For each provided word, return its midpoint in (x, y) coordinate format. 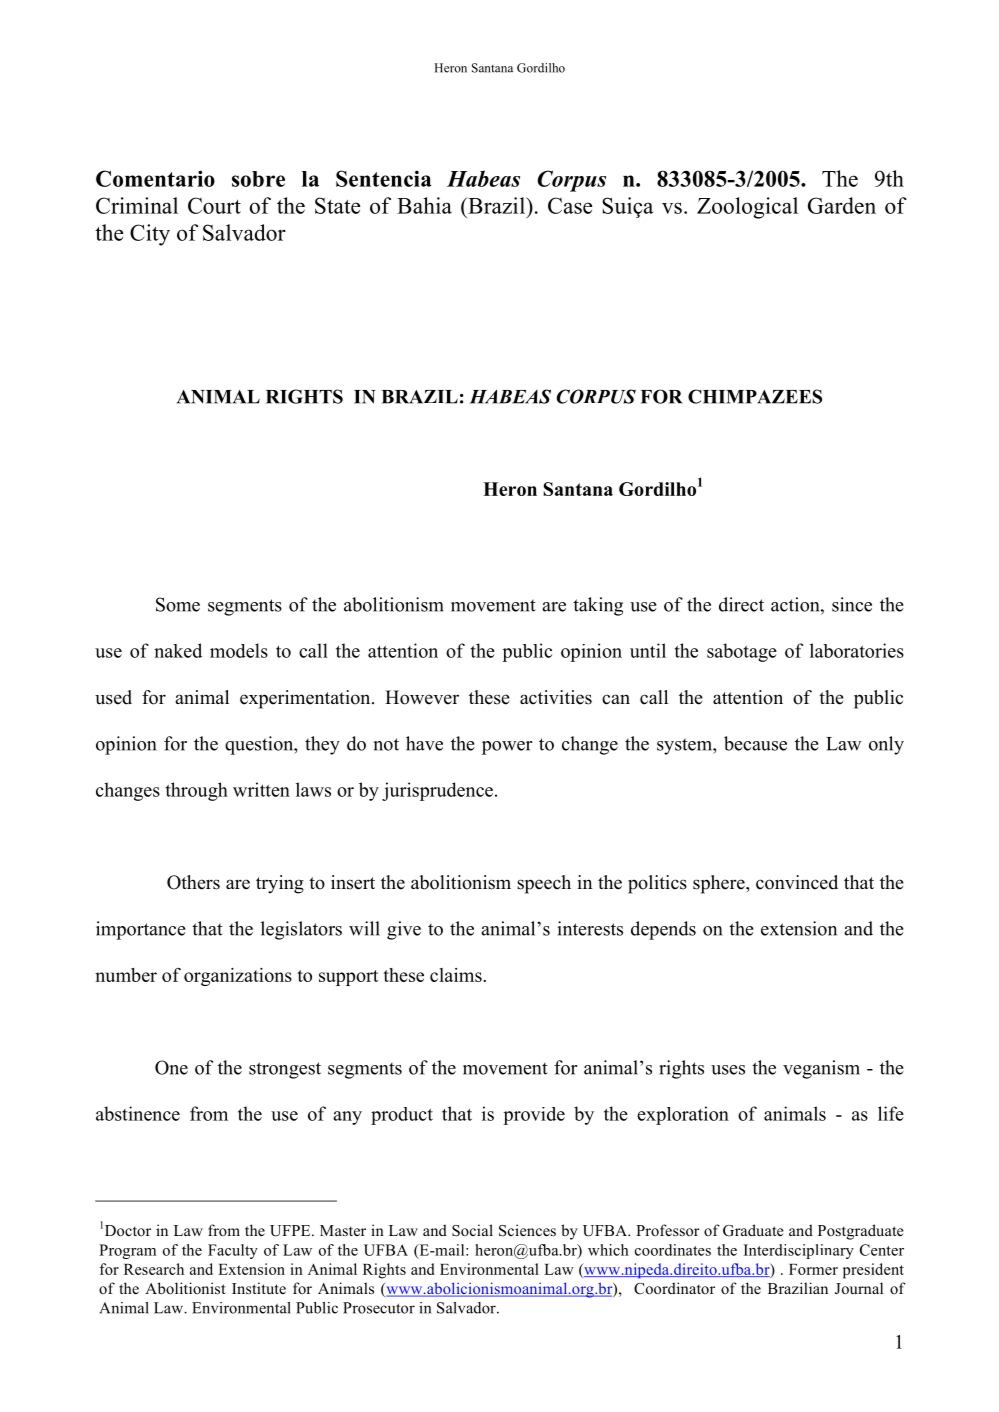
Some (178, 604)
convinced (797, 882)
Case (570, 205)
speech (544, 884)
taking (598, 606)
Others (193, 882)
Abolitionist (185, 1288)
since (852, 604)
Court (214, 205)
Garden (842, 205)
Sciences (527, 1230)
